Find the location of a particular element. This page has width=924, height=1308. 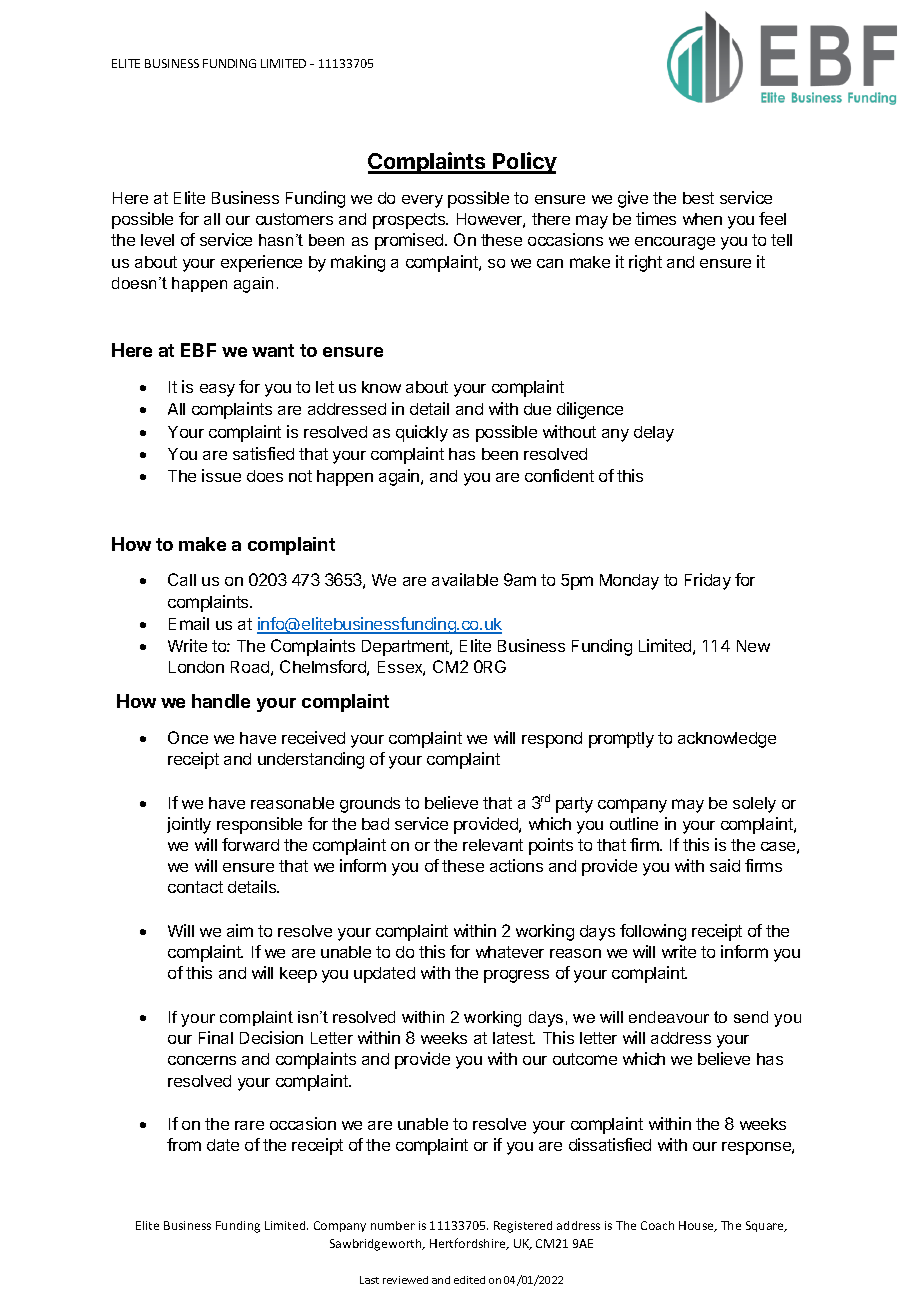

Friday is located at coordinates (708, 581).
